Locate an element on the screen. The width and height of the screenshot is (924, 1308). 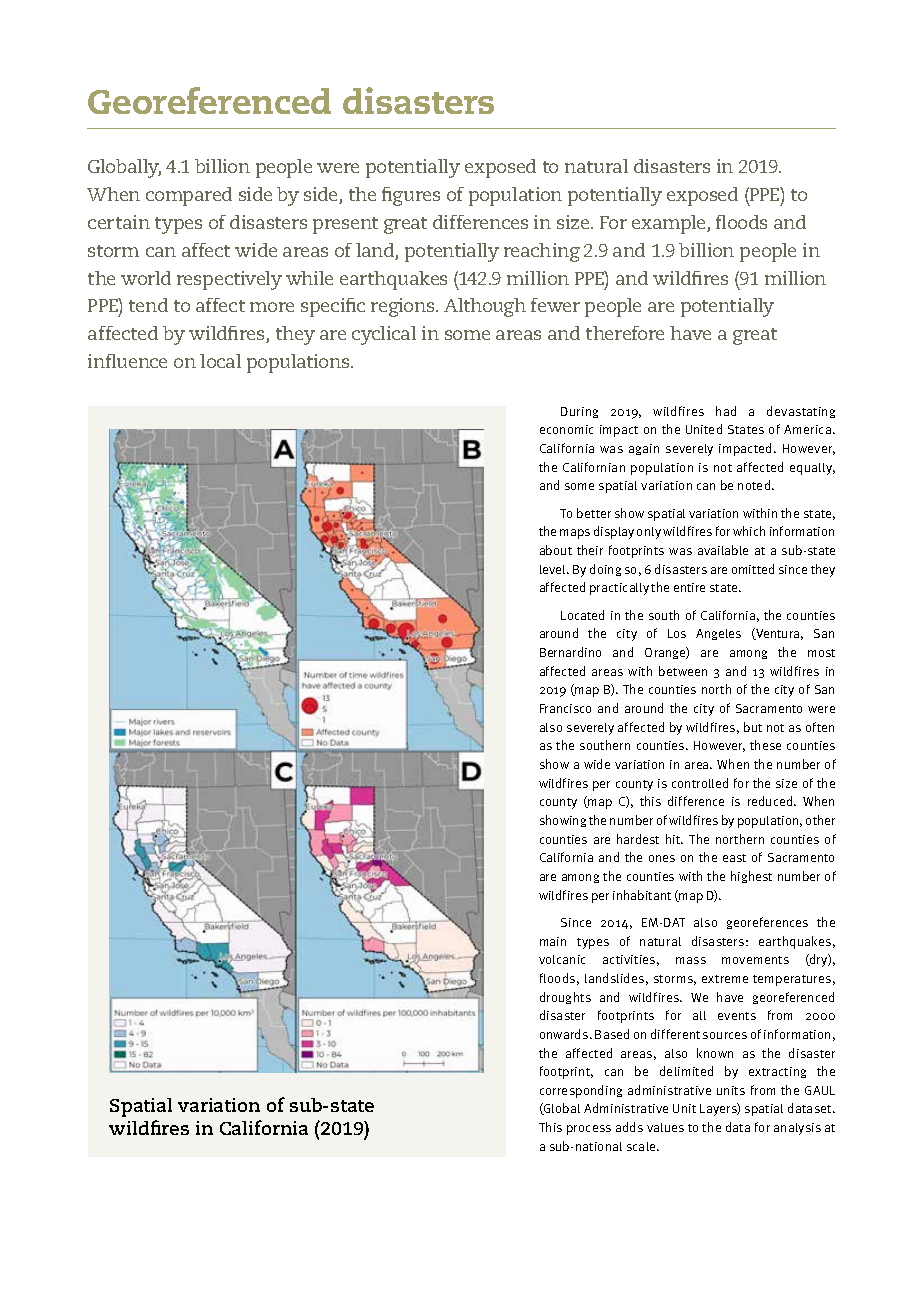
corresponding is located at coordinates (581, 1091).
